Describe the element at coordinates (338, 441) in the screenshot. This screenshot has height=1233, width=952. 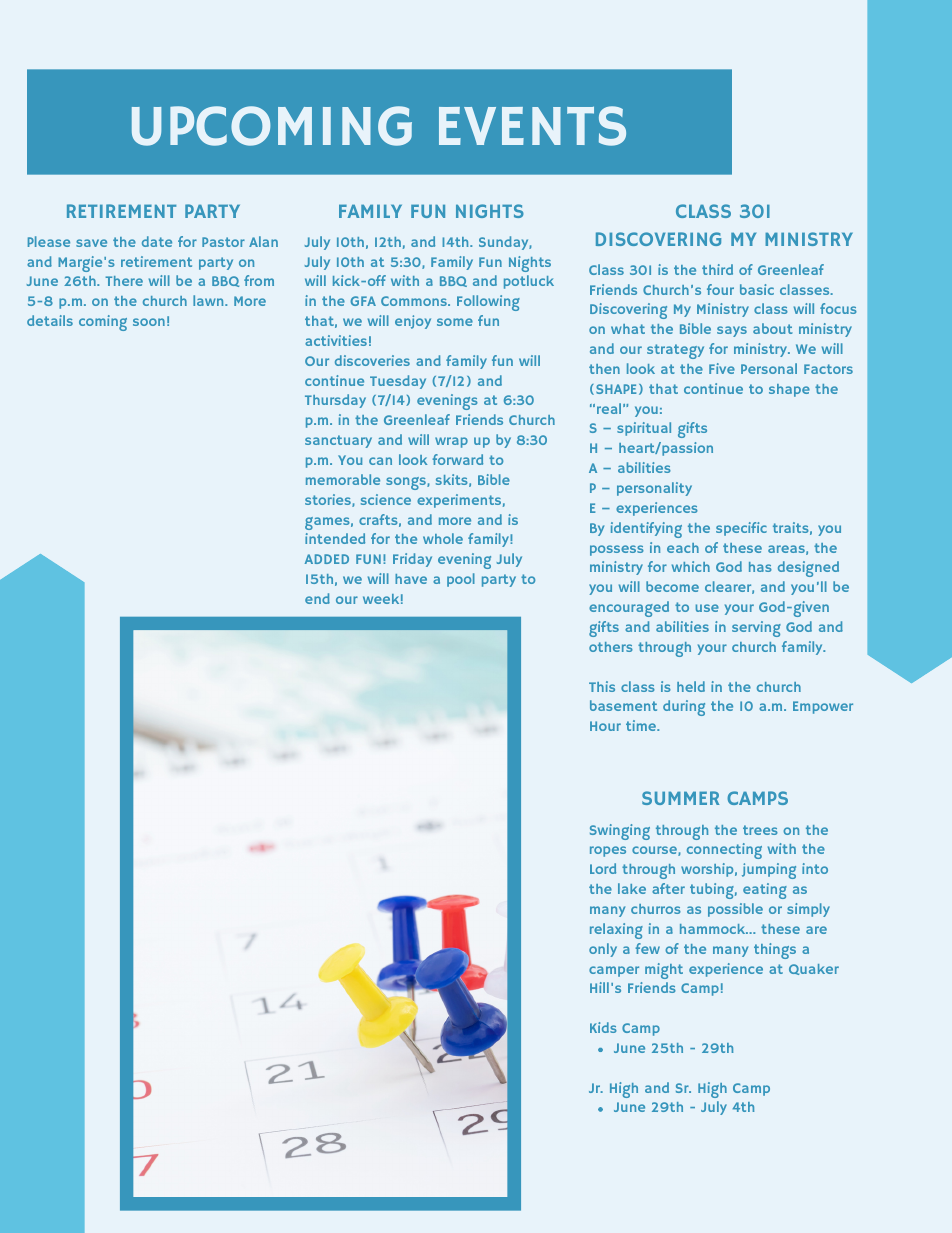
I see `sanctuary` at that location.
